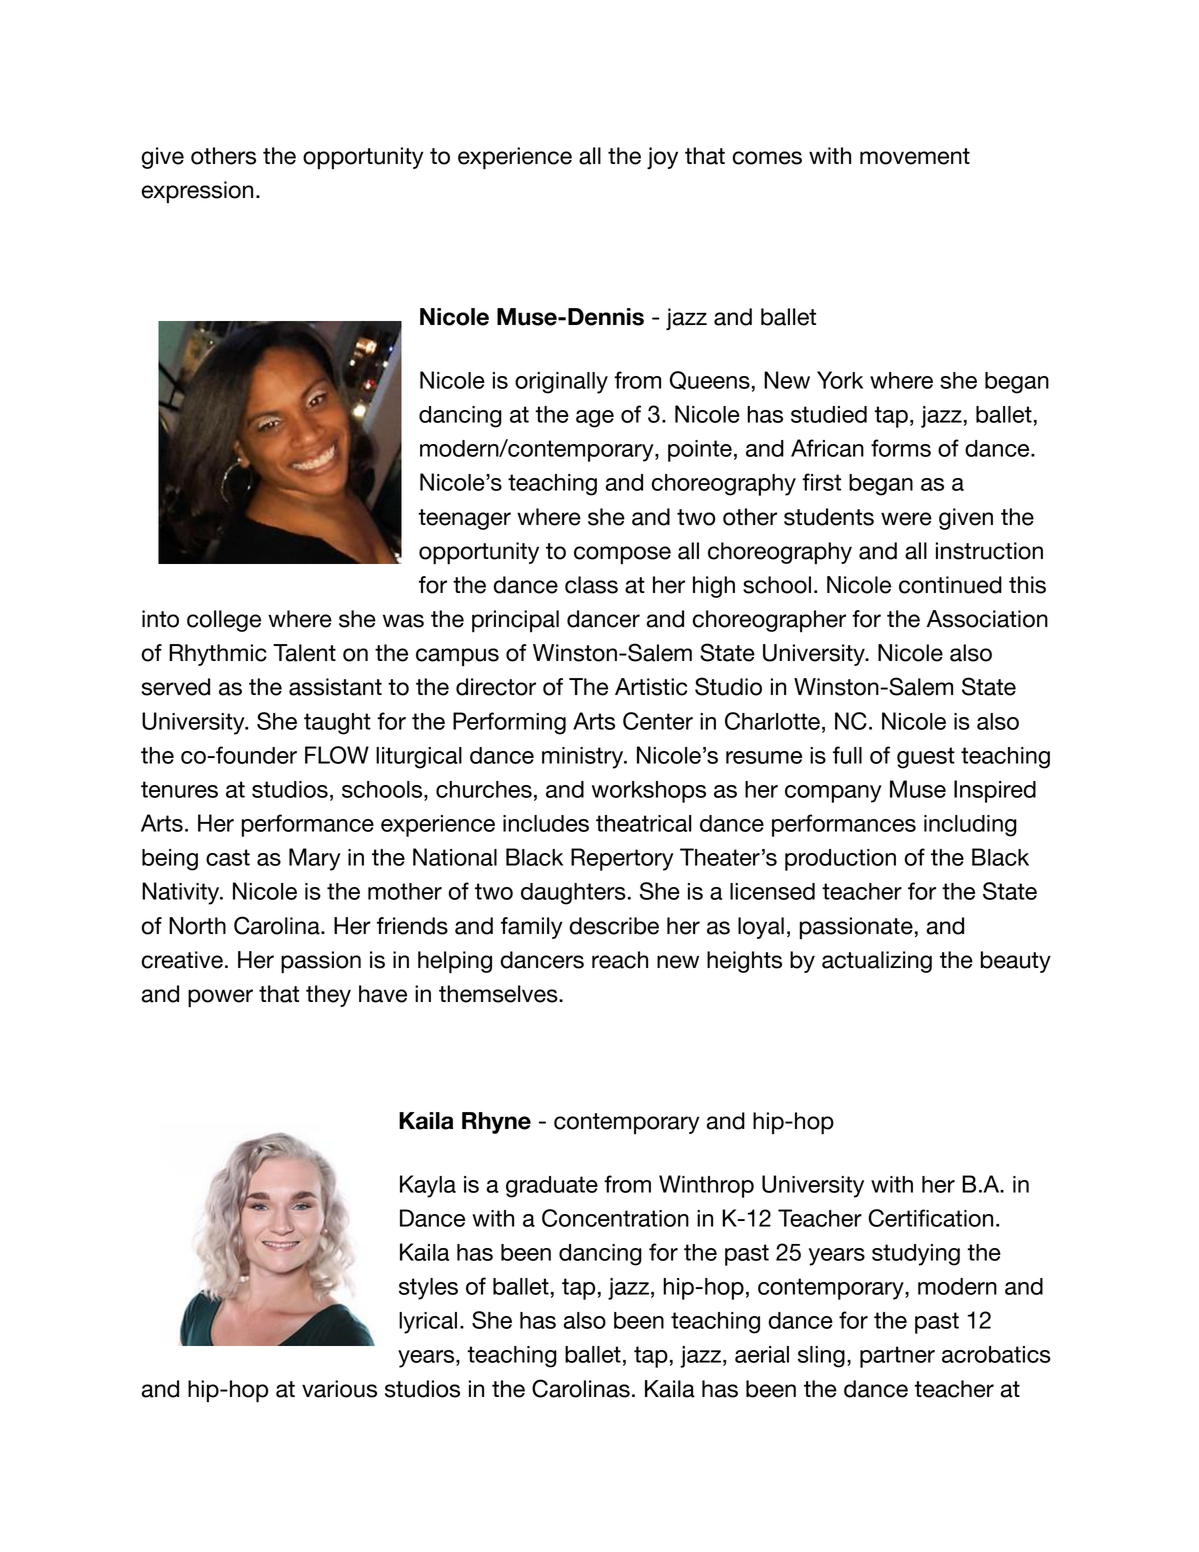 The height and width of the screenshot is (1552, 1199). What do you see at coordinates (762, 1354) in the screenshot?
I see `aerial` at bounding box center [762, 1354].
